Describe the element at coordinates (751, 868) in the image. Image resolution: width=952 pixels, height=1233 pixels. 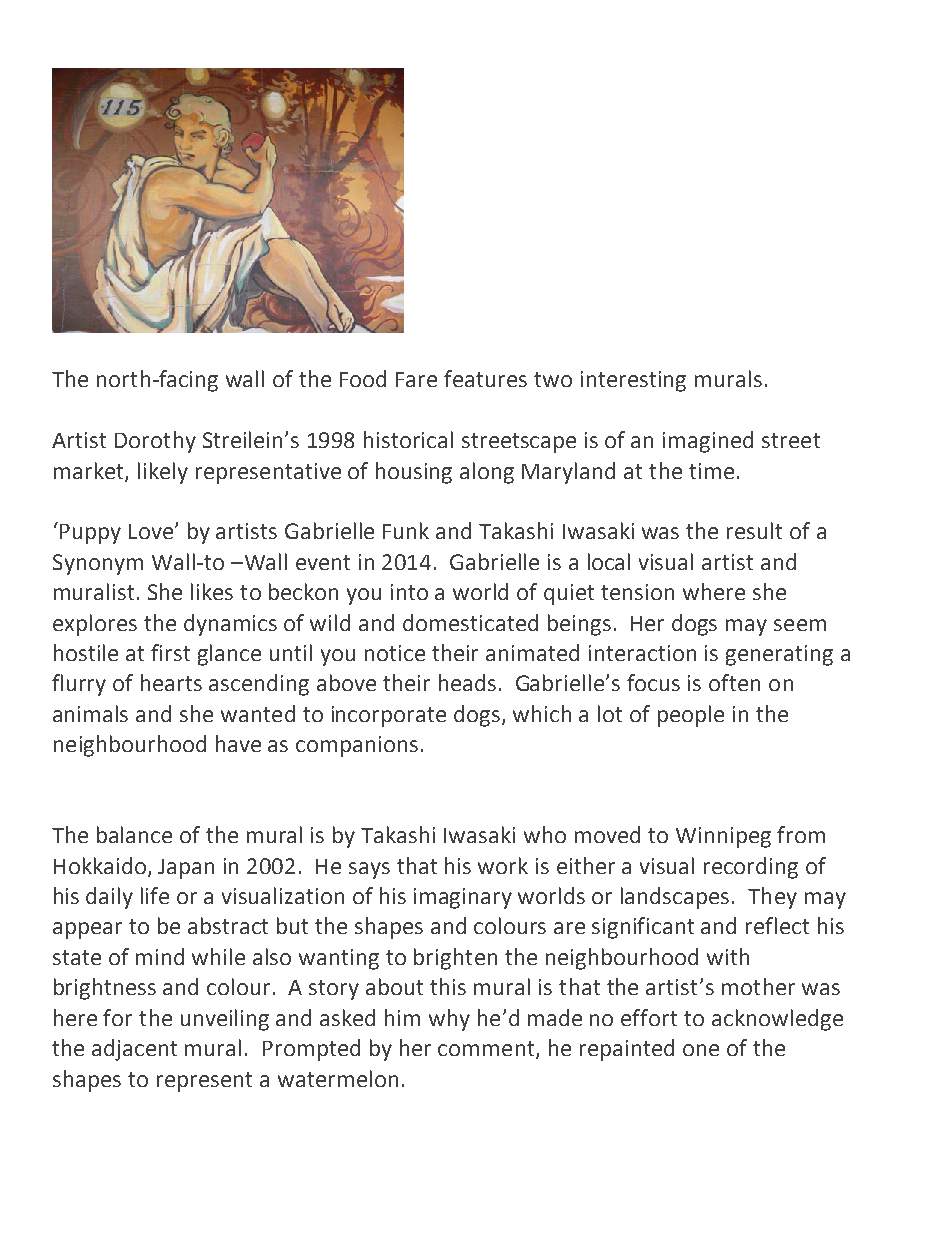
I see `recording` at that location.
